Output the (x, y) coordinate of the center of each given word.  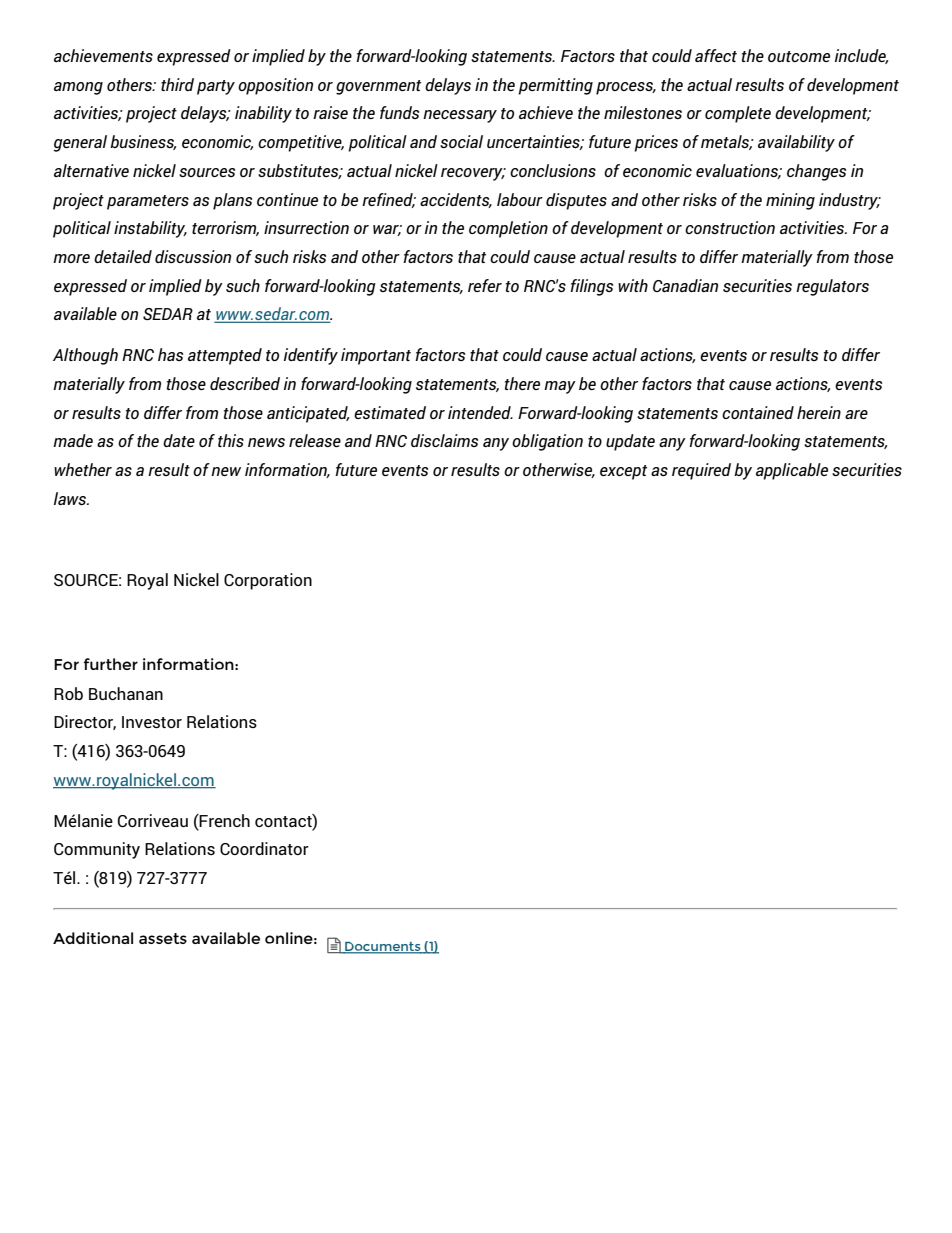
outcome (799, 56)
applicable (792, 471)
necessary (460, 116)
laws (71, 498)
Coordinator (264, 848)
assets (163, 938)
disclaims (444, 440)
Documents (383, 948)
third (177, 84)
